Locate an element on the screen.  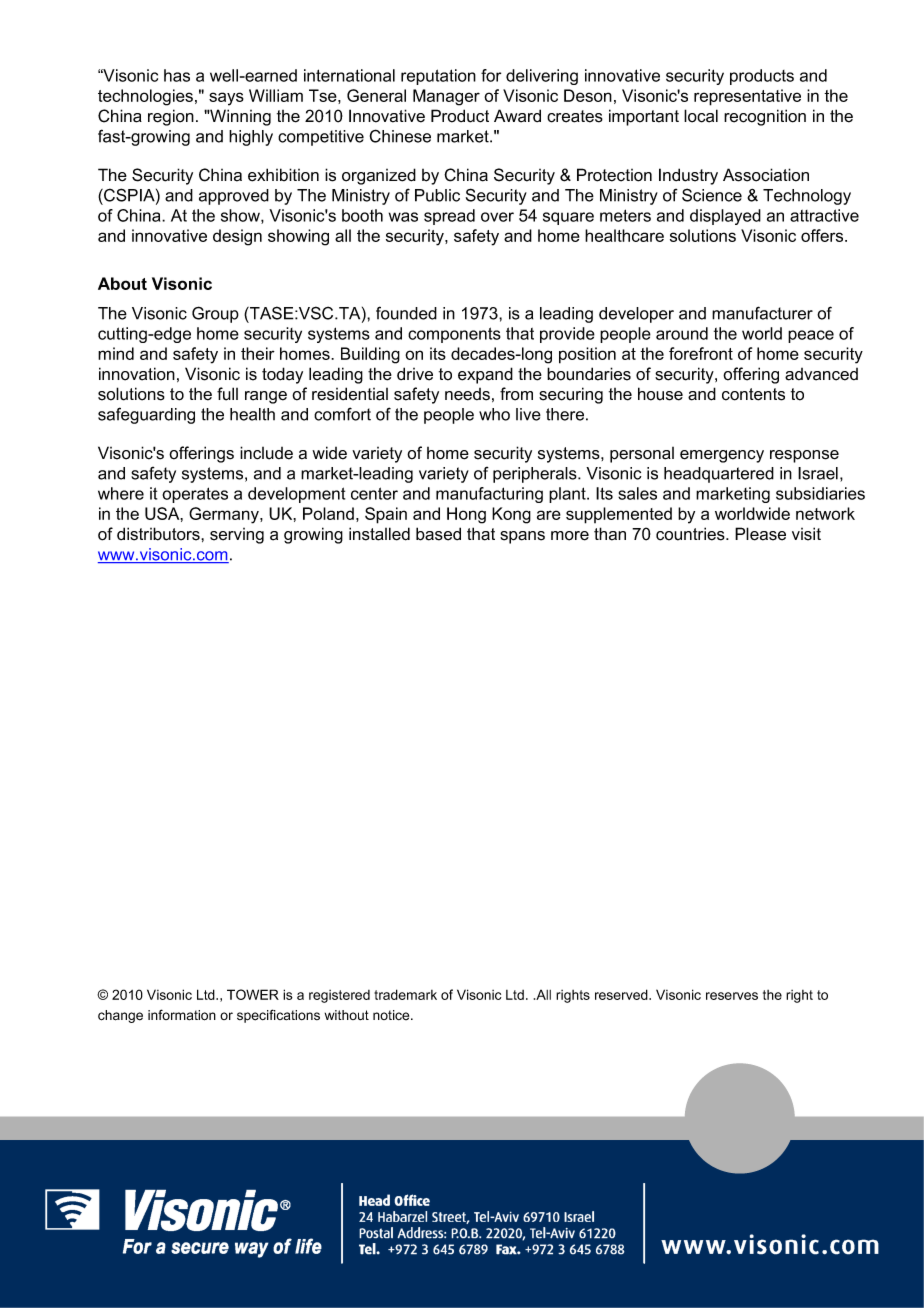
manufacturing is located at coordinates (489, 495).
